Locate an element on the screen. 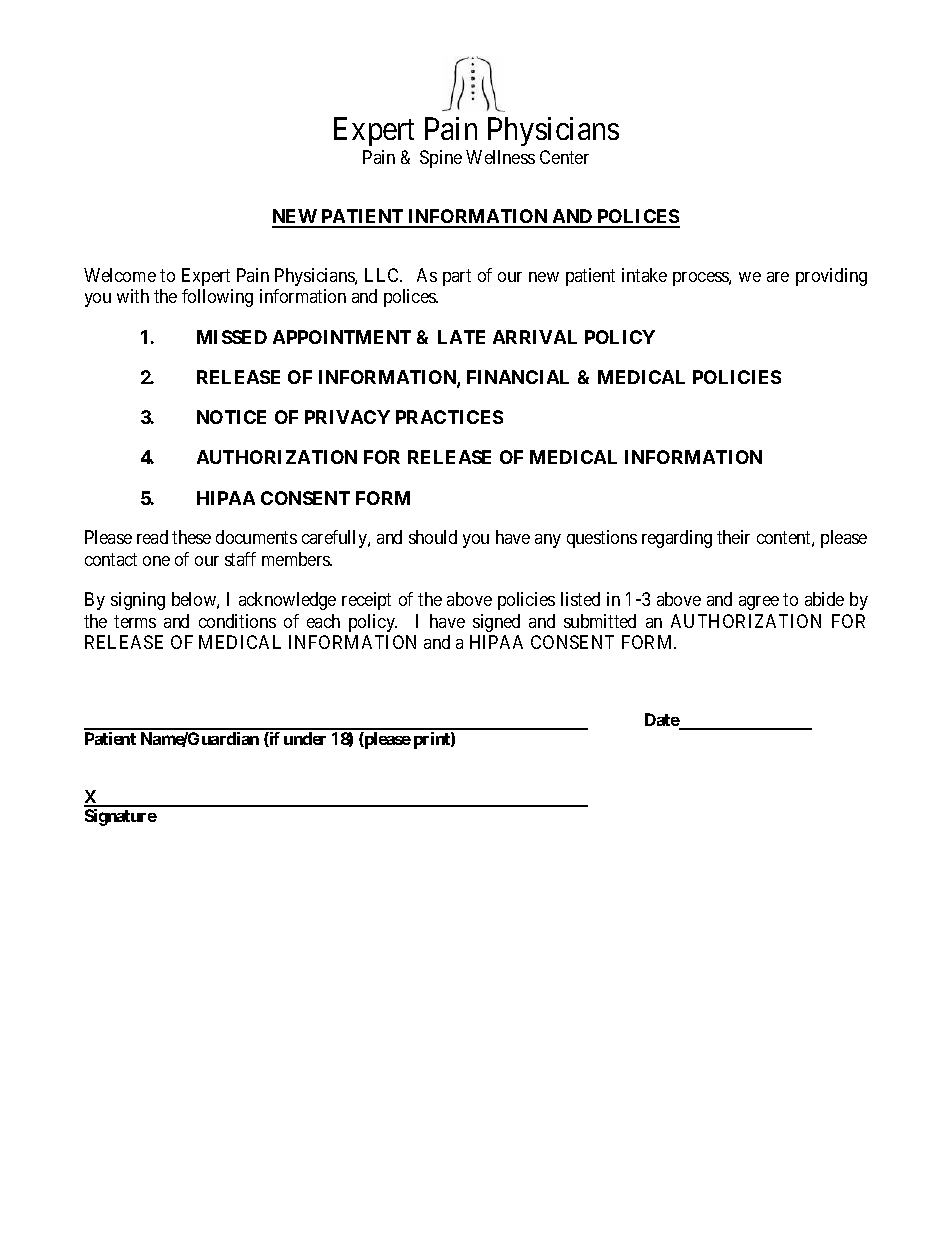 The height and width of the screenshot is (1233, 952). Signature is located at coordinates (121, 817).
